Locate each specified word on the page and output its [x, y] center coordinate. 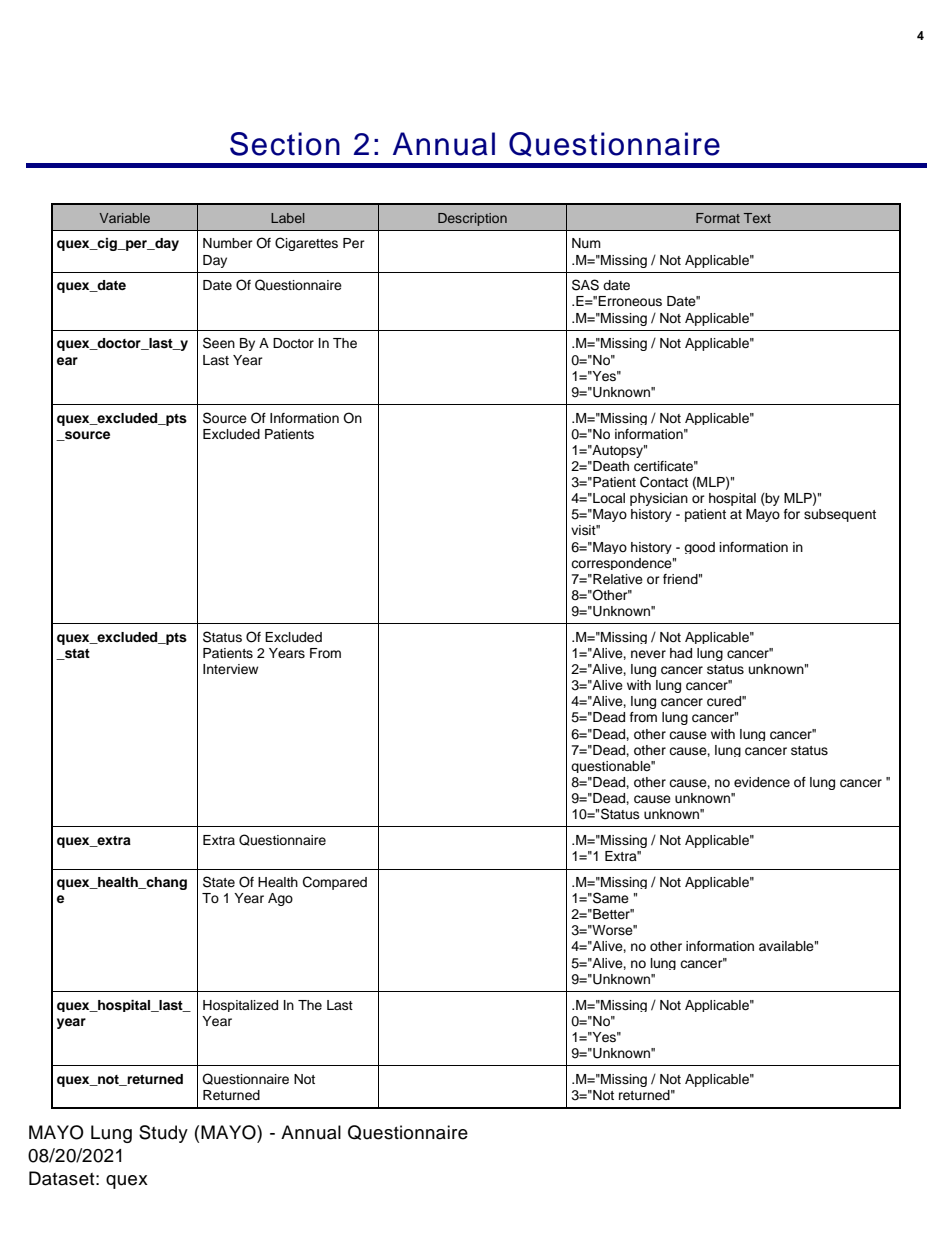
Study [163, 1134]
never [648, 654]
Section [285, 144]
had [681, 653]
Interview [230, 669]
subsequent [840, 515]
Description [472, 219]
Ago [280, 899]
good [699, 548]
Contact [664, 482]
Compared [335, 883]
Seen [219, 343]
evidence [762, 782]
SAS [585, 285]
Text [757, 218]
